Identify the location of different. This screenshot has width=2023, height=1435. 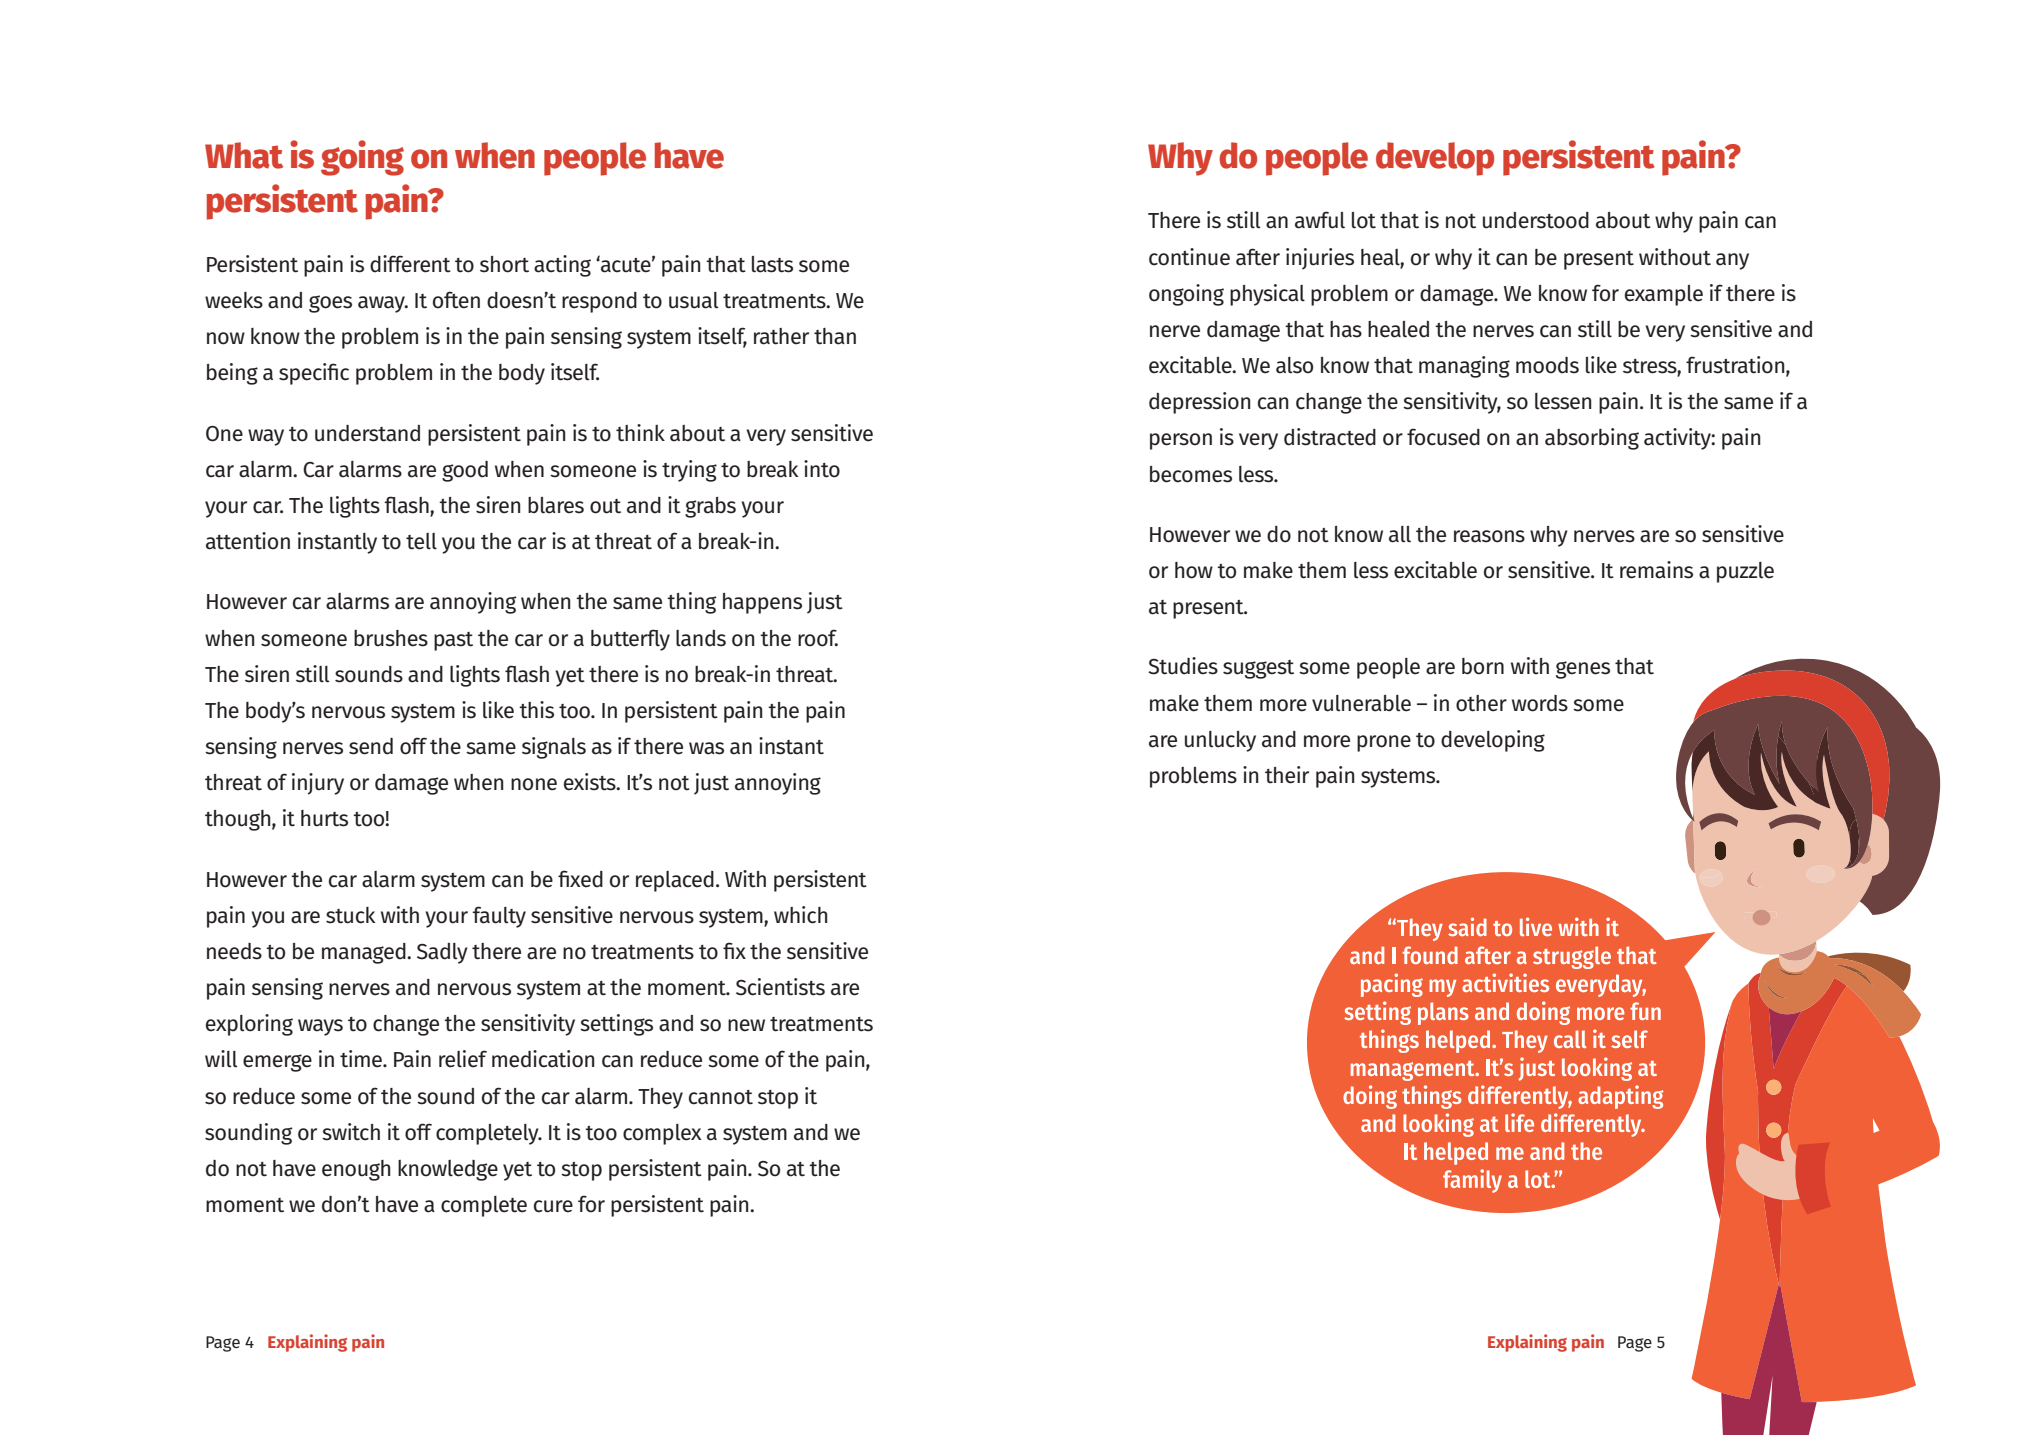
(410, 264).
